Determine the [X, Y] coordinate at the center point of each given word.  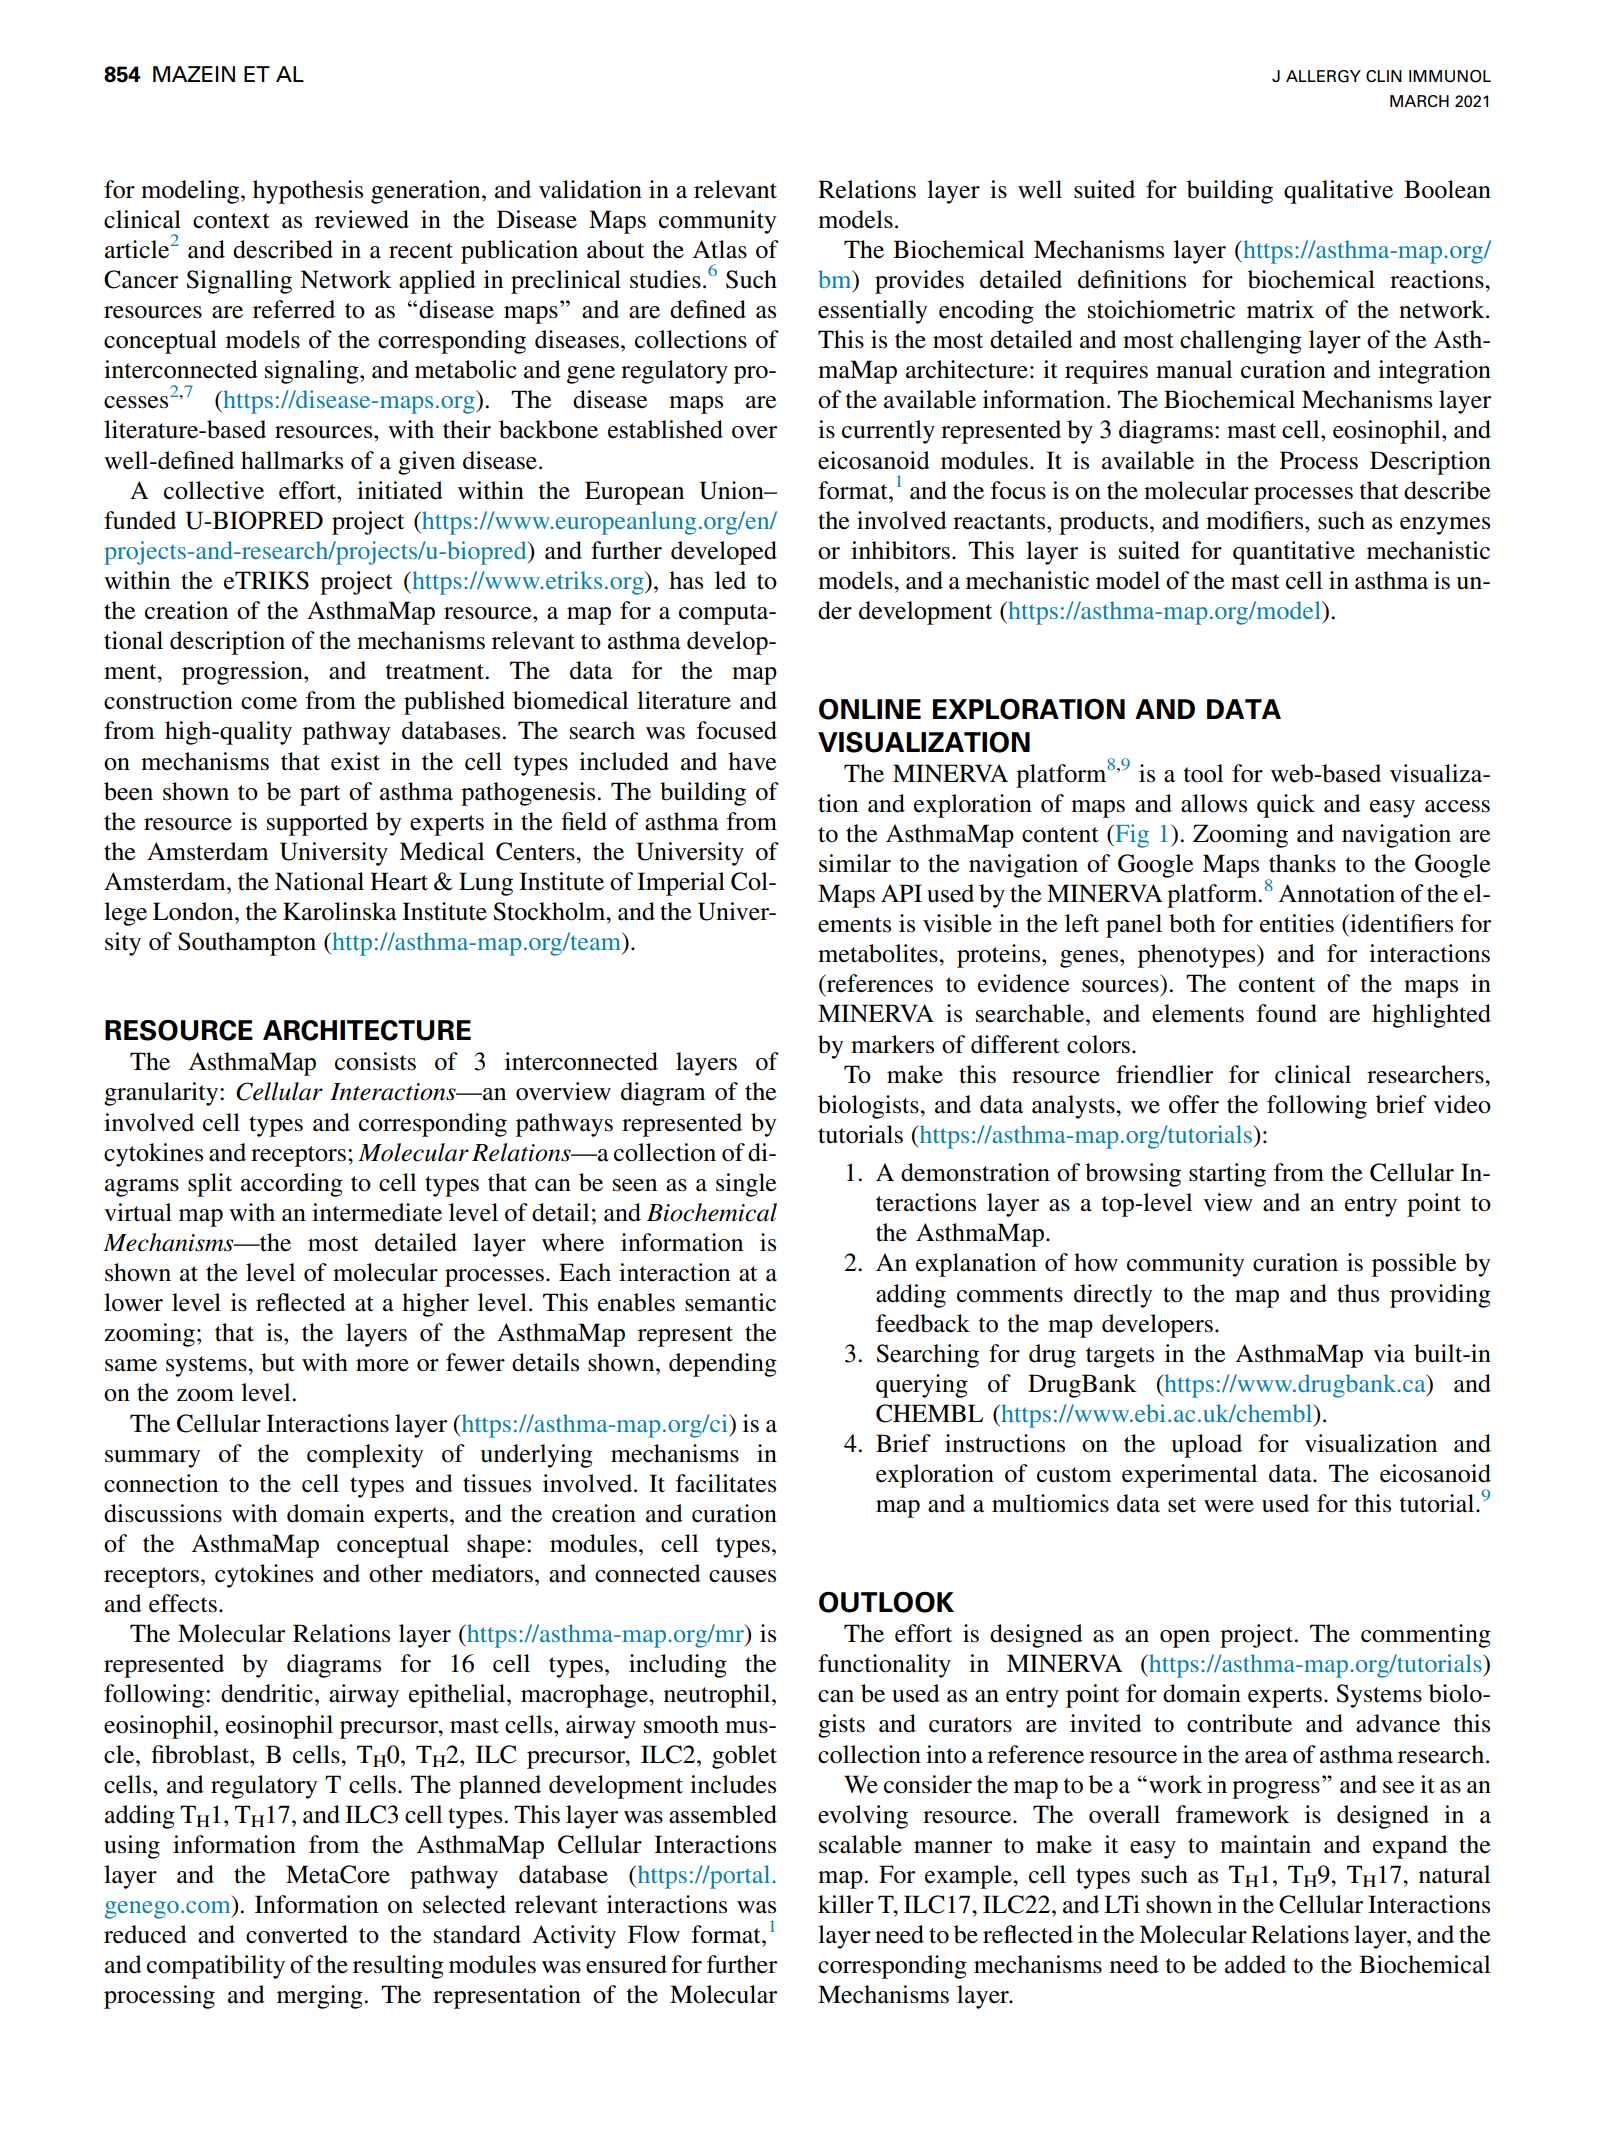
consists [375, 1061]
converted [297, 1934]
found [1287, 1013]
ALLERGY [1323, 76]
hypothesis [308, 192]
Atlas [720, 249]
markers [892, 1044]
